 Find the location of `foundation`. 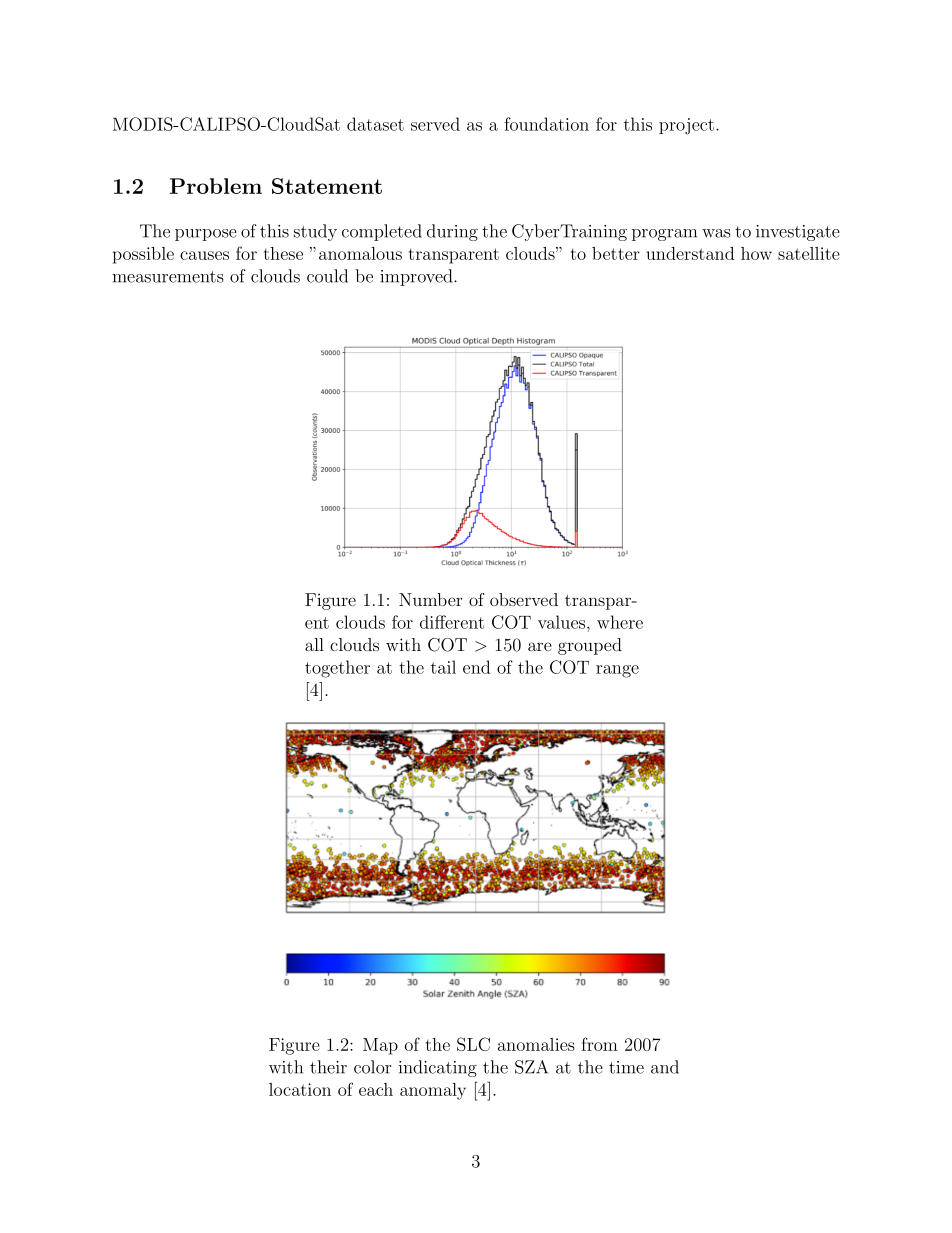

foundation is located at coordinates (546, 124).
